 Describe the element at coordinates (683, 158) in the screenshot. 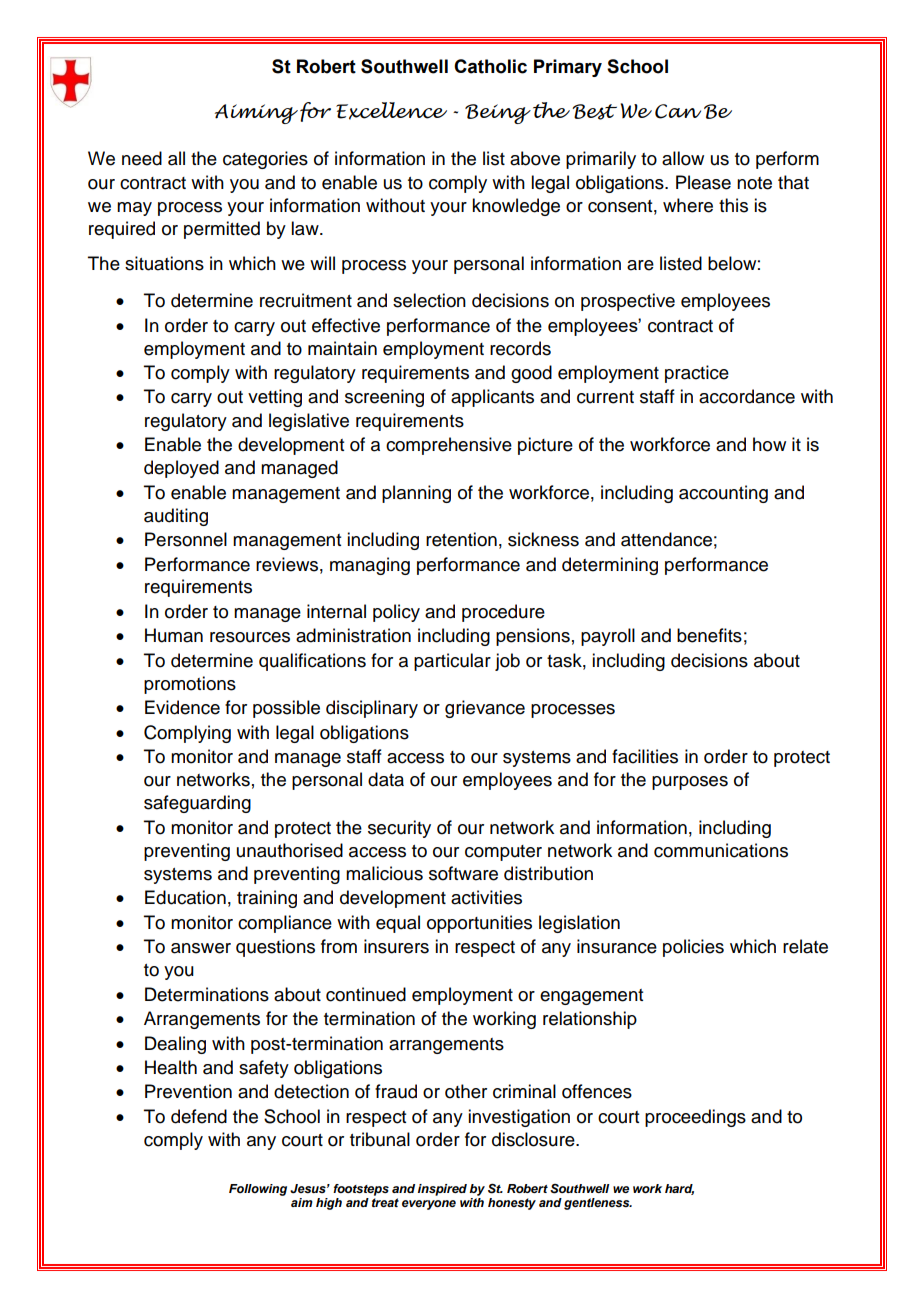

I see `allow` at that location.
